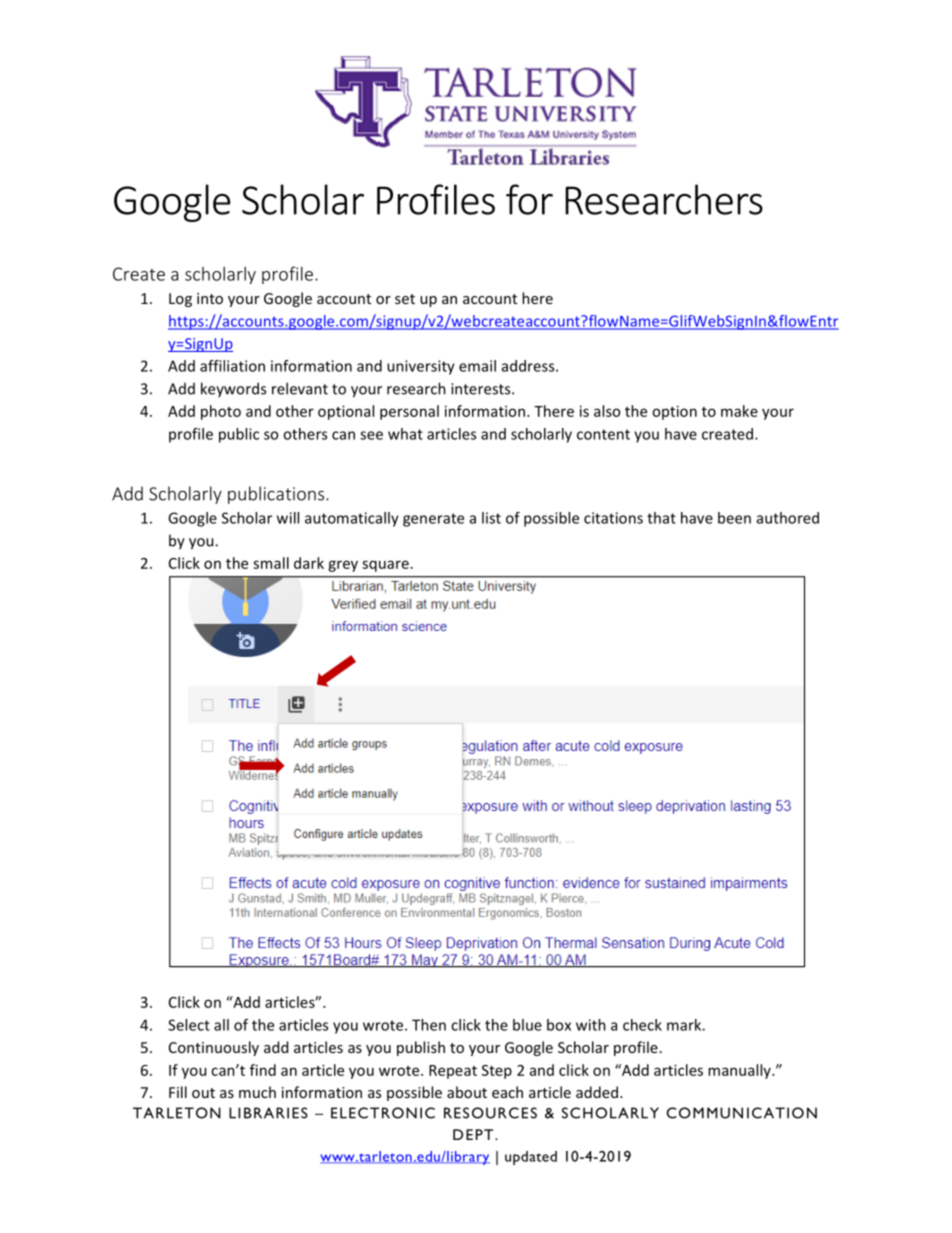  What do you see at coordinates (271, 563) in the screenshot?
I see `small` at bounding box center [271, 563].
